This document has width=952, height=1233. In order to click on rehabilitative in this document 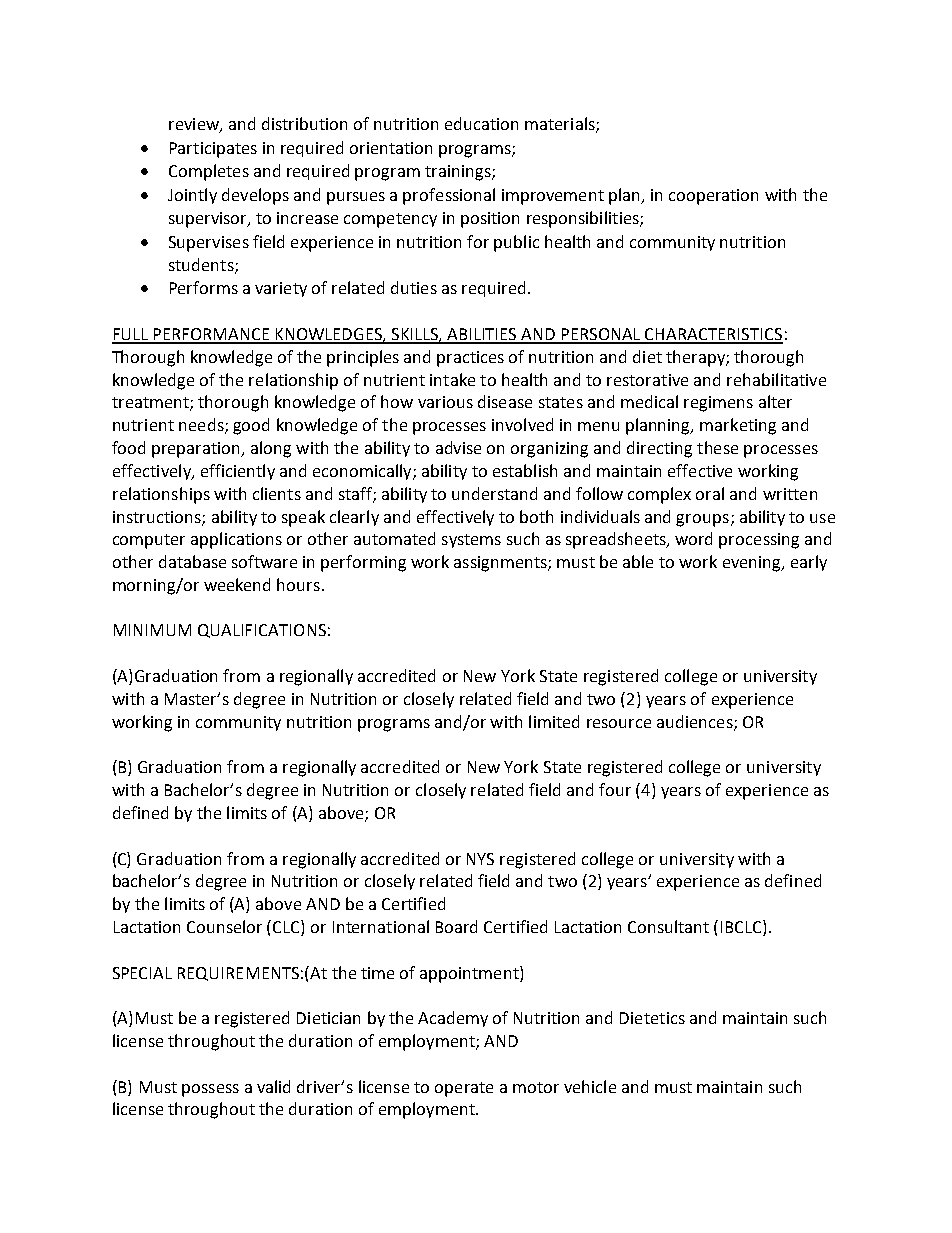, I will do `click(776, 379)`.
